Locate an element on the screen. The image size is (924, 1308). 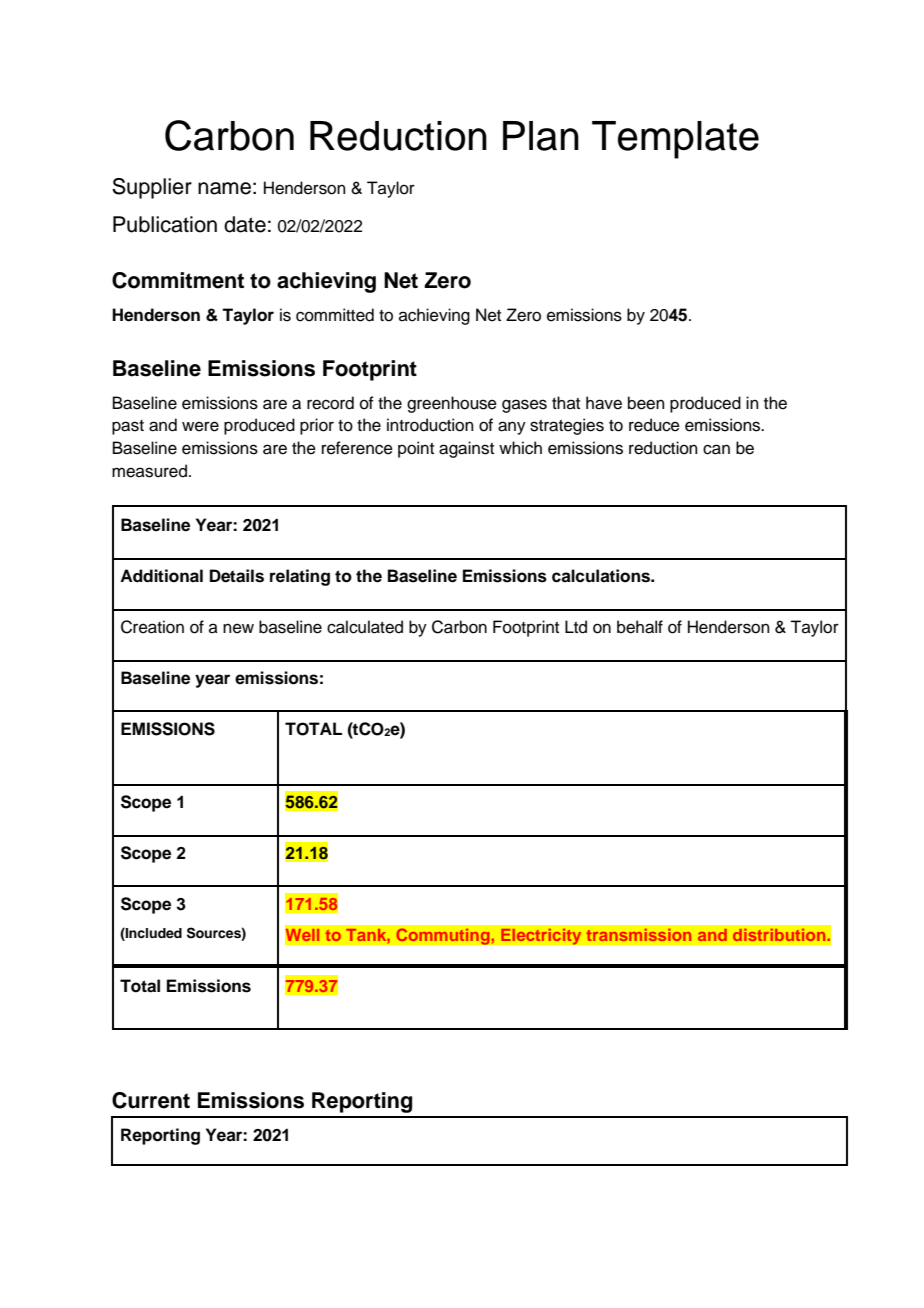
Creation is located at coordinates (152, 627).
